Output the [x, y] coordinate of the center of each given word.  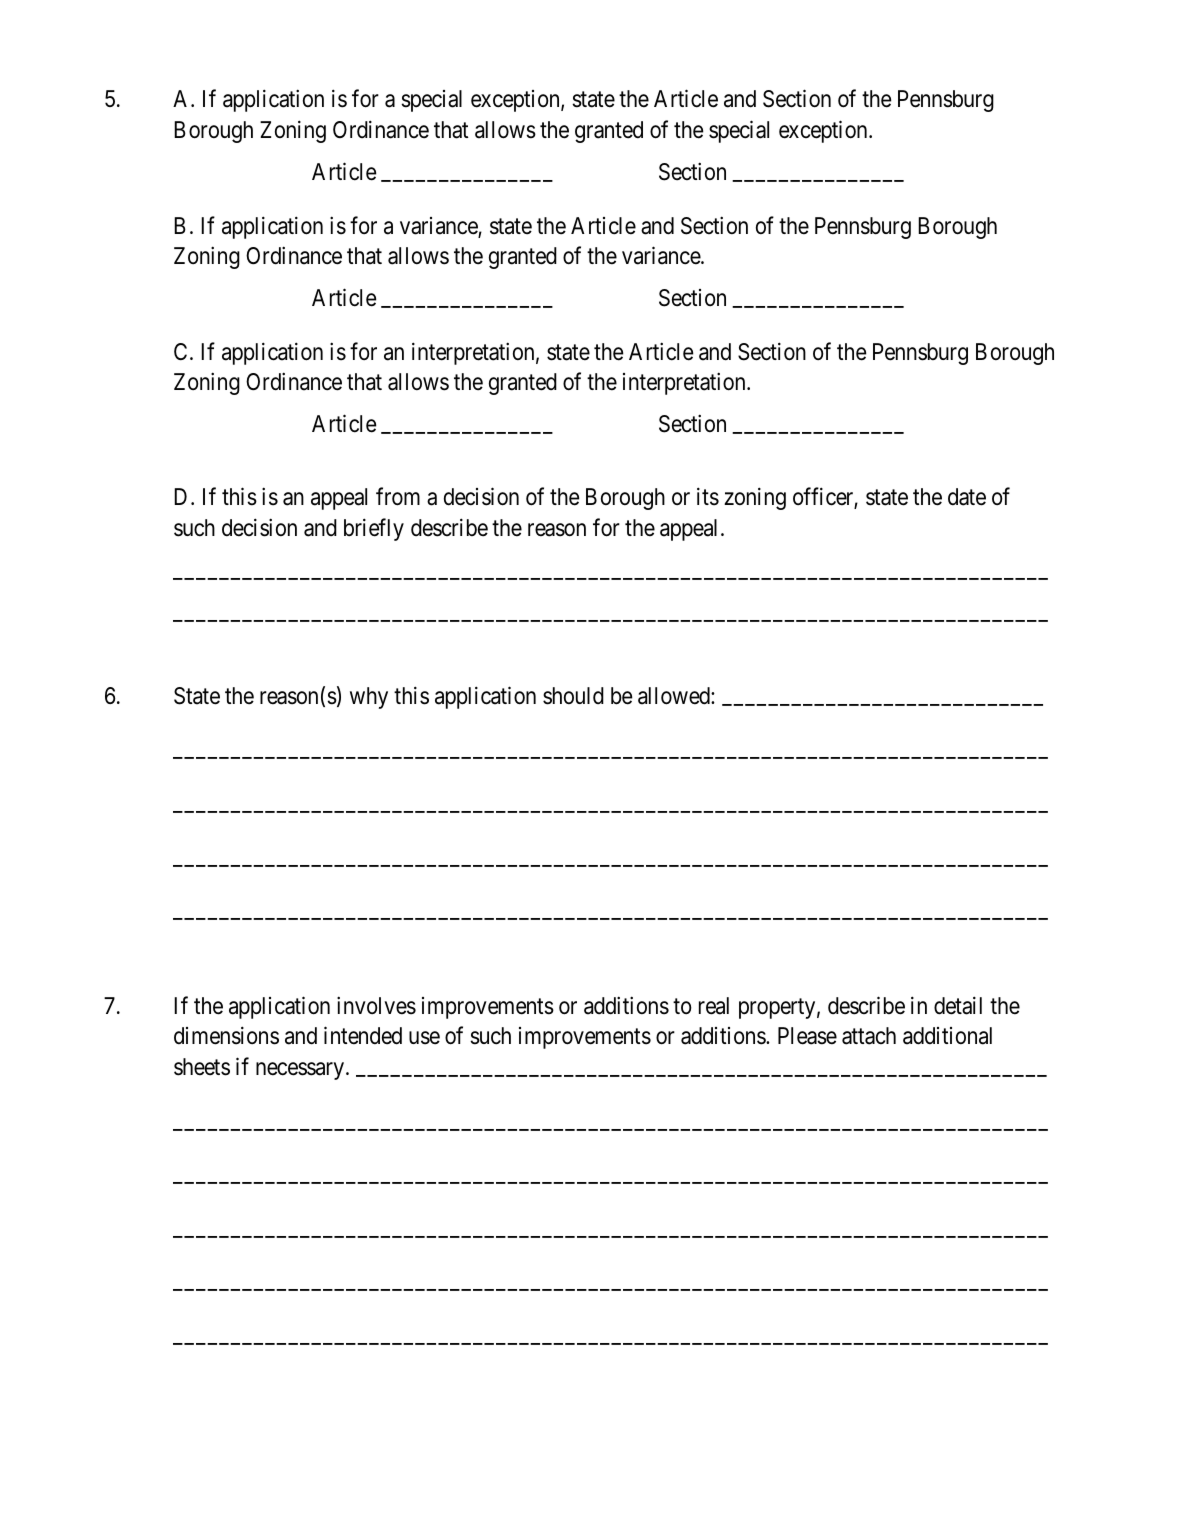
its [708, 496]
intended [363, 1036]
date [967, 497]
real [714, 1006]
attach [869, 1036]
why [369, 698]
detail [958, 1005]
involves [376, 1005]
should [573, 696]
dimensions [226, 1036]
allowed [675, 696]
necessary [300, 1071]
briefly [374, 529]
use [424, 1038]
